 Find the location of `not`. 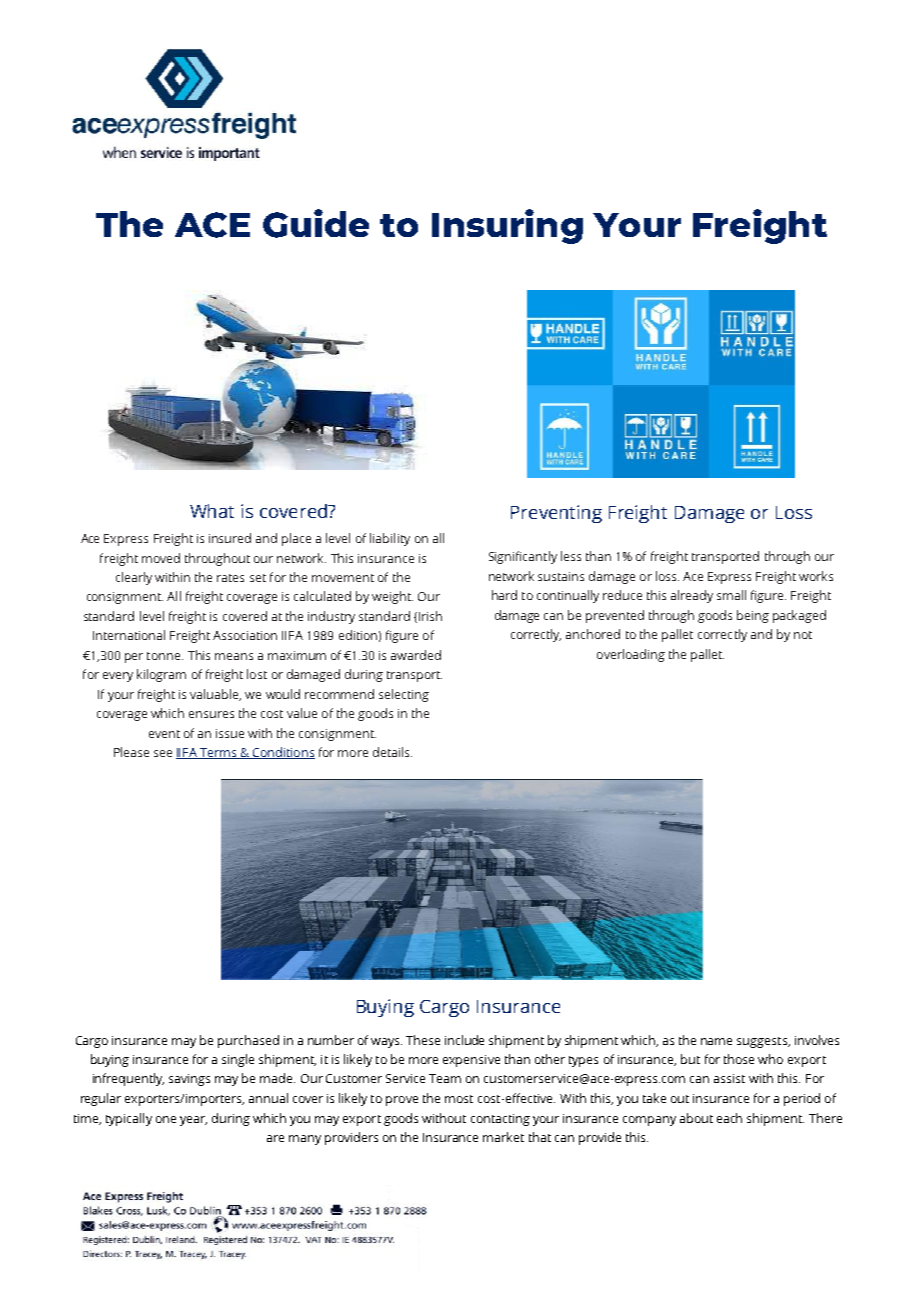

not is located at coordinates (803, 635).
